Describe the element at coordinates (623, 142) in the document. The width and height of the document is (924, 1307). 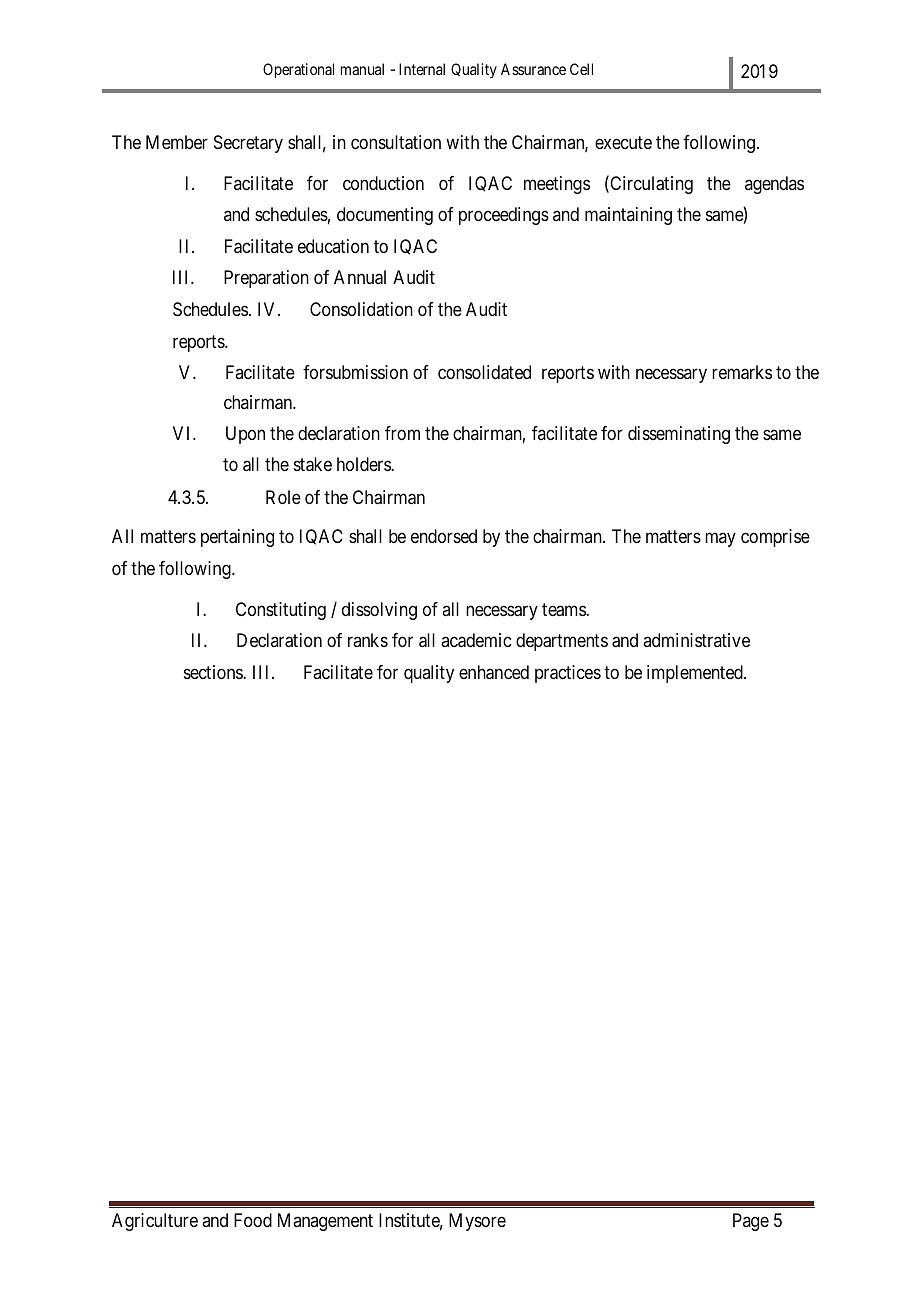
I see `execute` at that location.
